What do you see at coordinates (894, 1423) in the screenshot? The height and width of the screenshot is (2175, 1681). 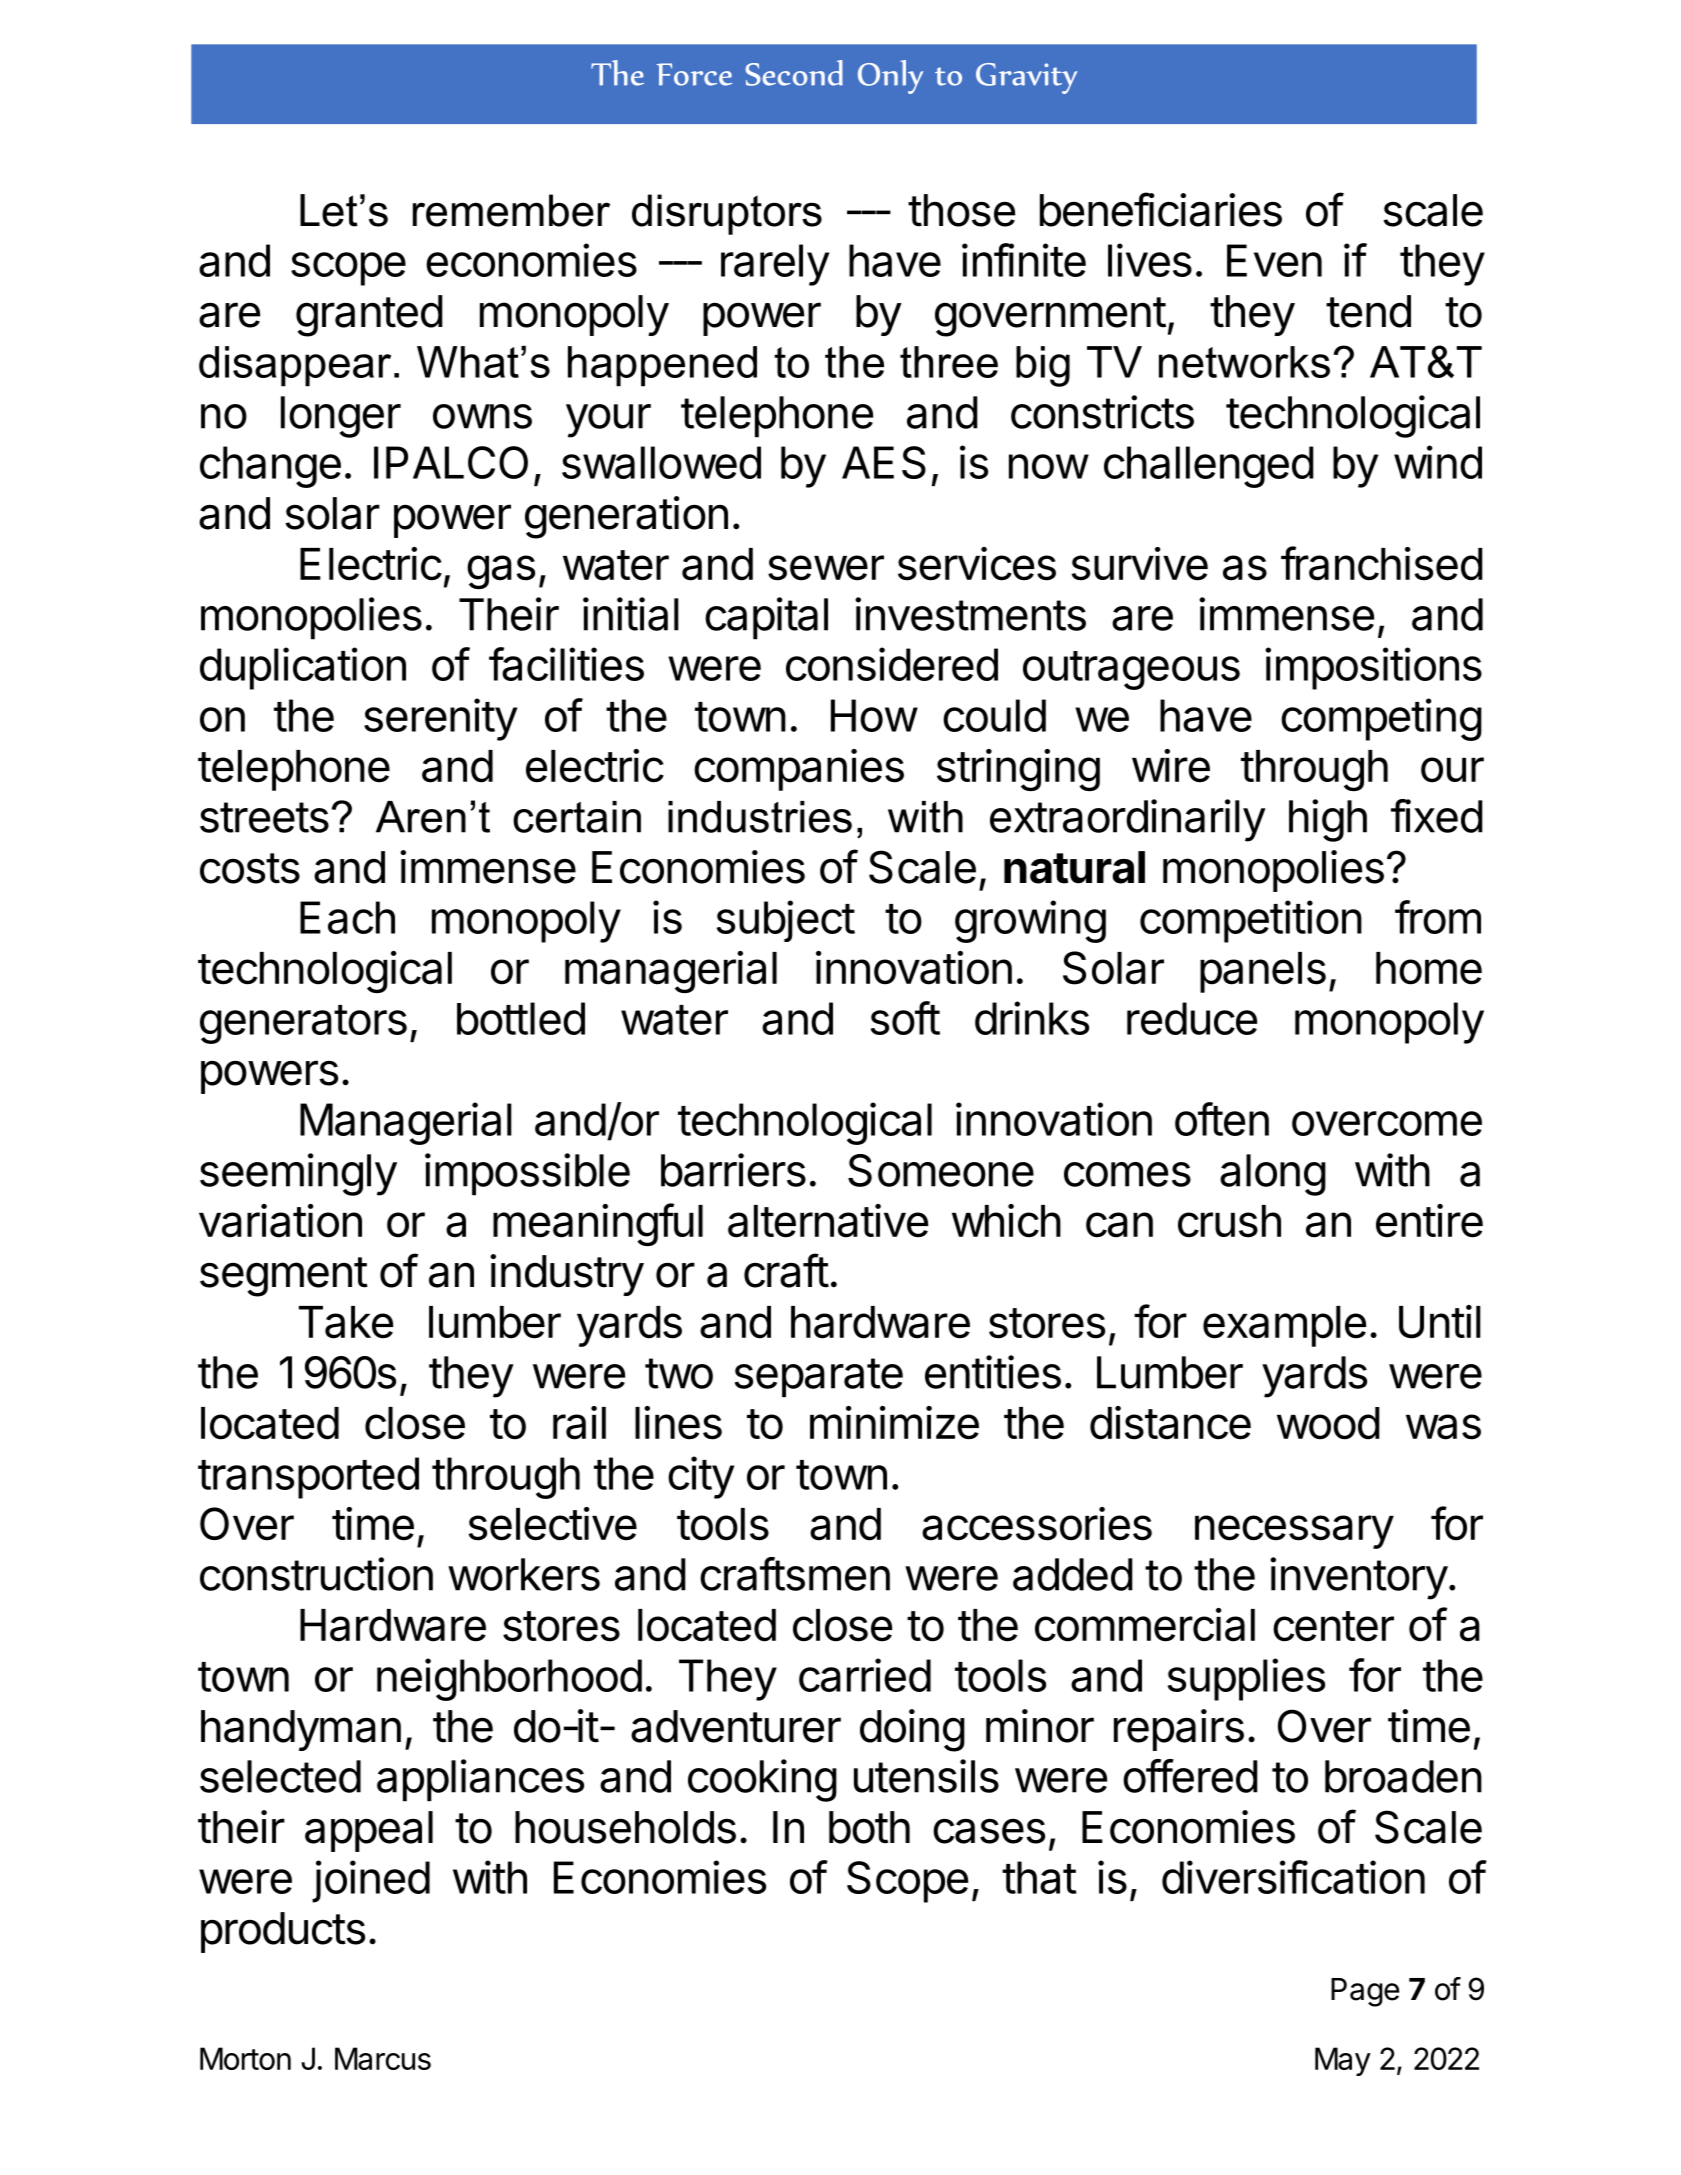 I see `minimize` at bounding box center [894, 1423].
